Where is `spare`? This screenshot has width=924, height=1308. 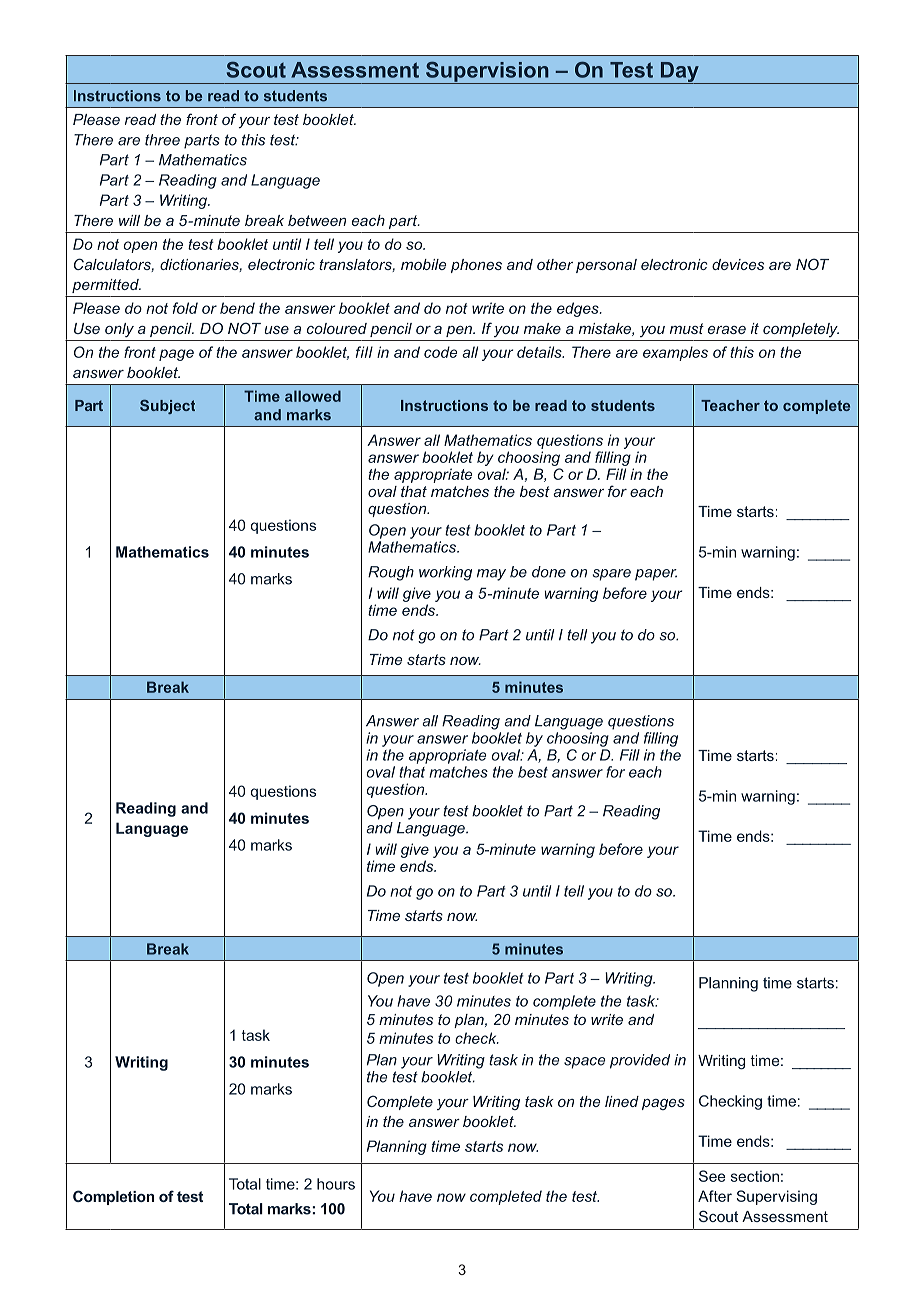
spare is located at coordinates (611, 575).
